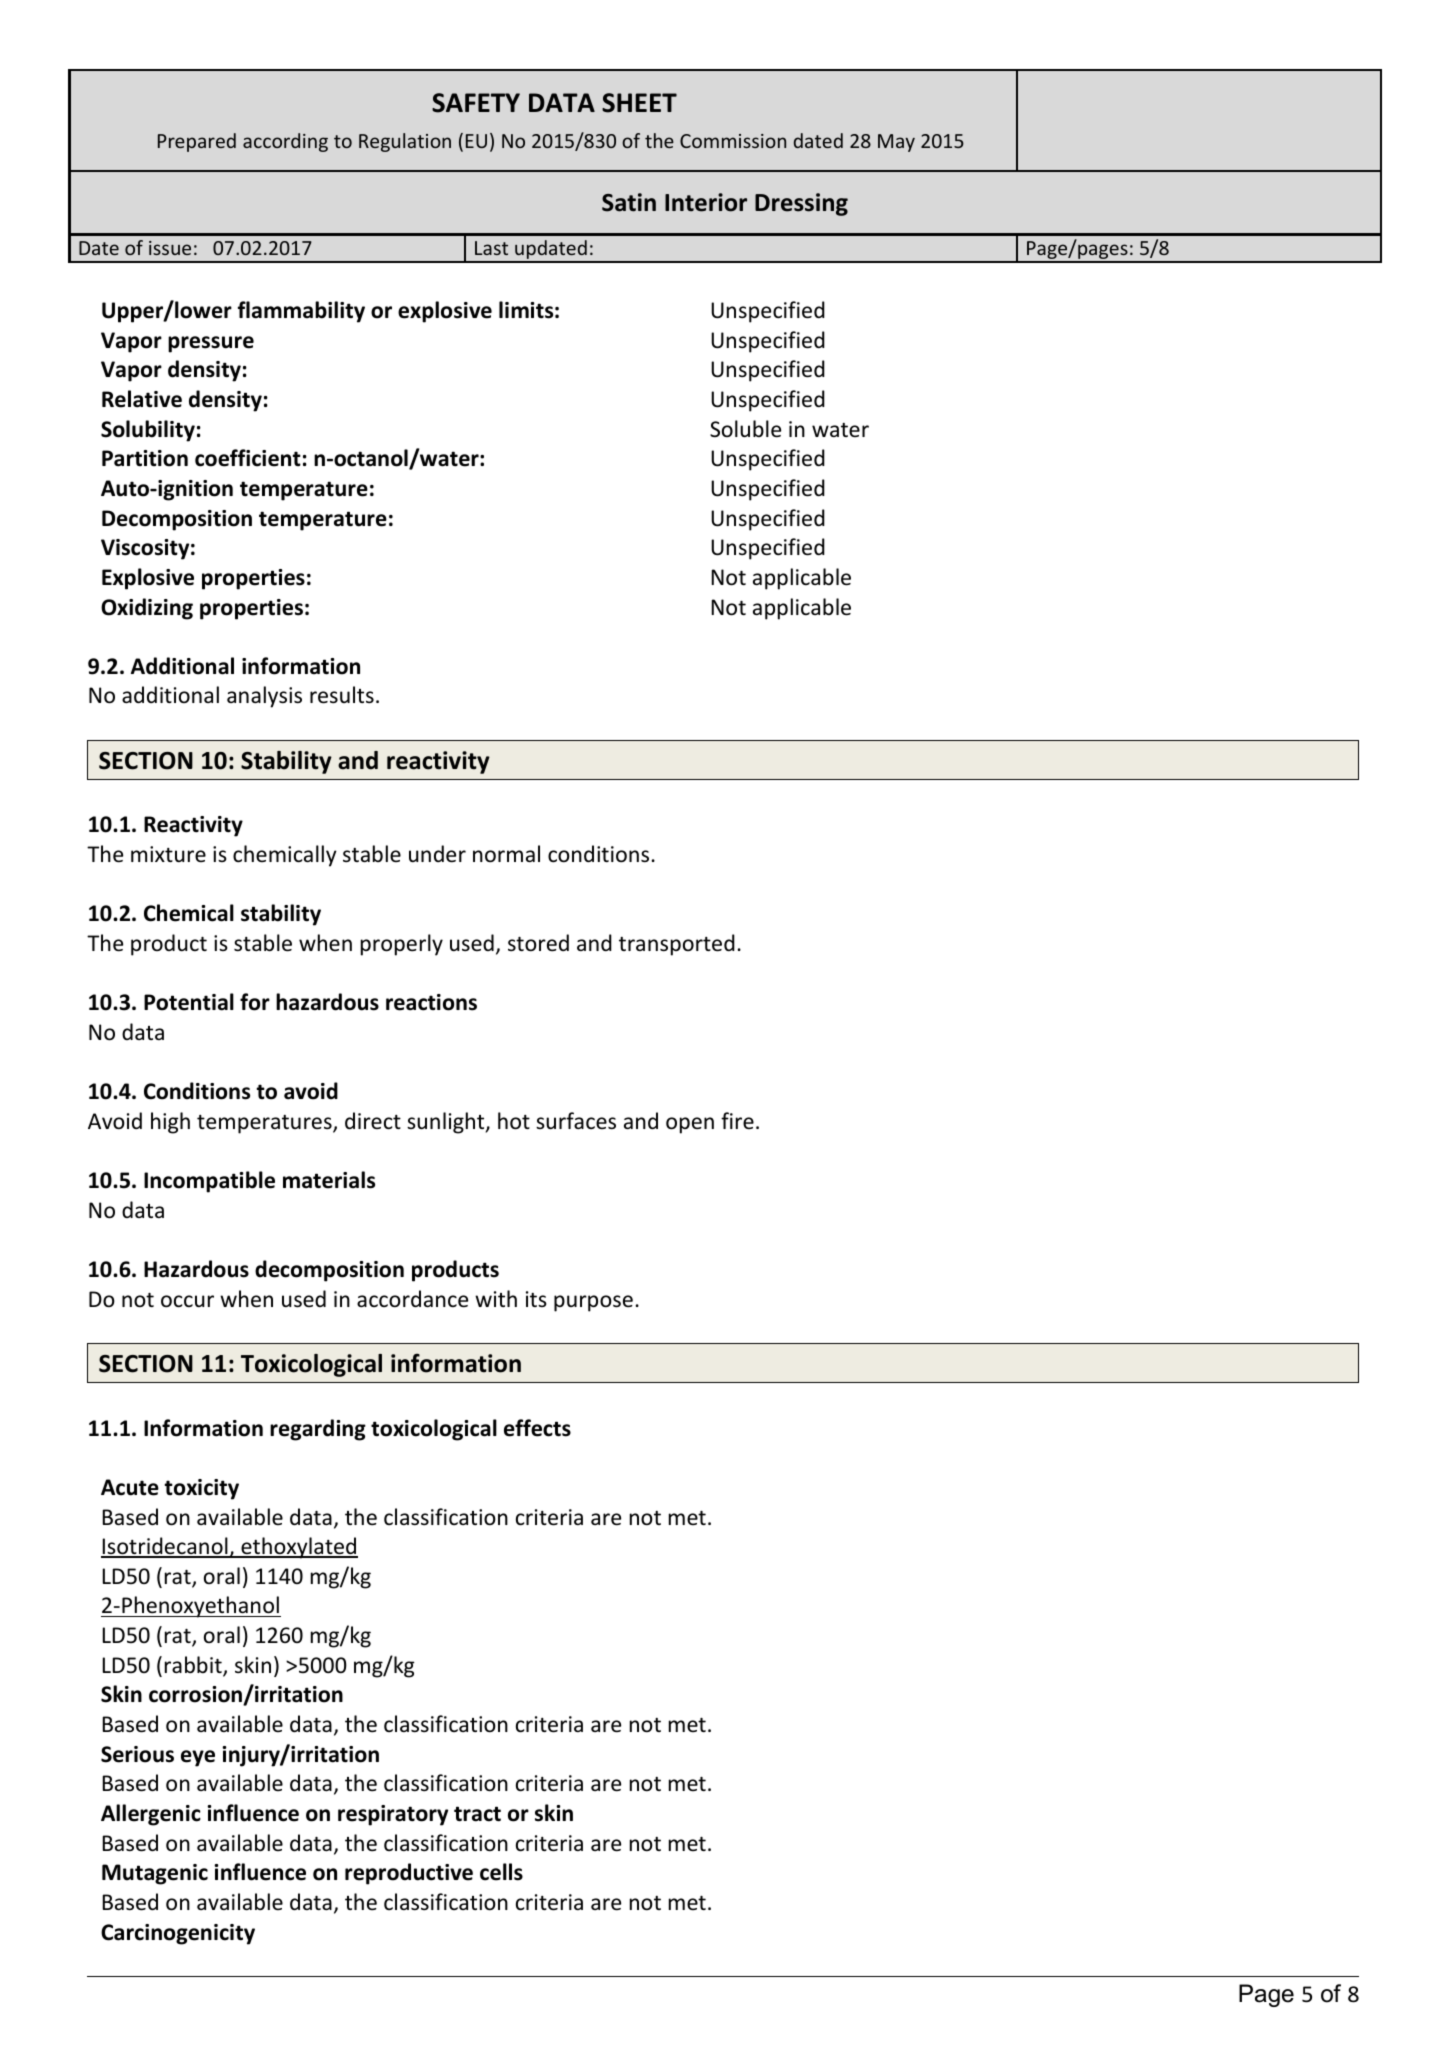 Image resolution: width=1446 pixels, height=2046 pixels. Describe the element at coordinates (201, 1489) in the image. I see `toxicity` at that location.
